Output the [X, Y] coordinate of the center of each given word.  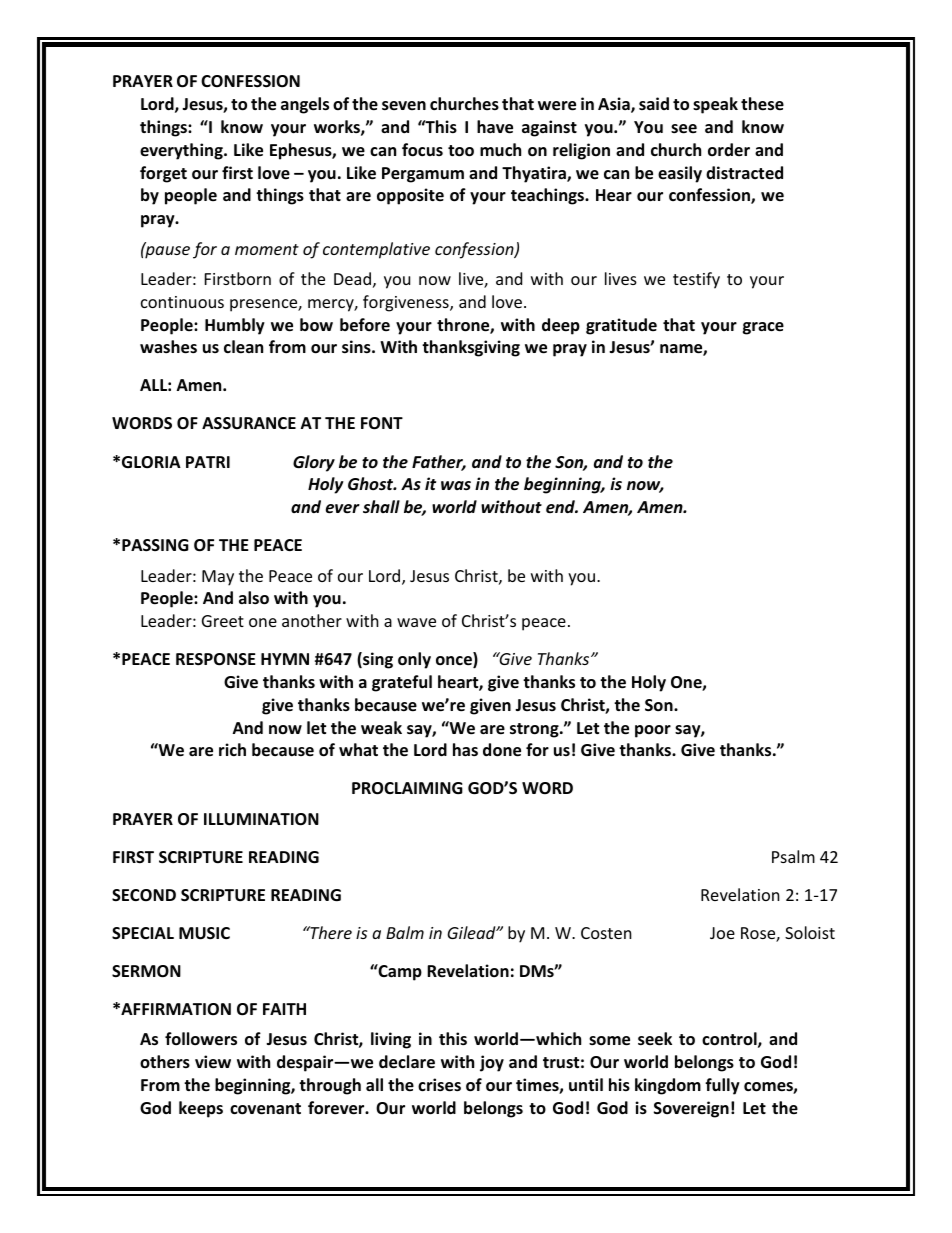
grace [763, 328]
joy [492, 1063]
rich [232, 749]
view [213, 1062]
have [495, 127]
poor [653, 731]
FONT [382, 423]
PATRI [208, 462]
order [729, 150]
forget [163, 174]
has [465, 749]
